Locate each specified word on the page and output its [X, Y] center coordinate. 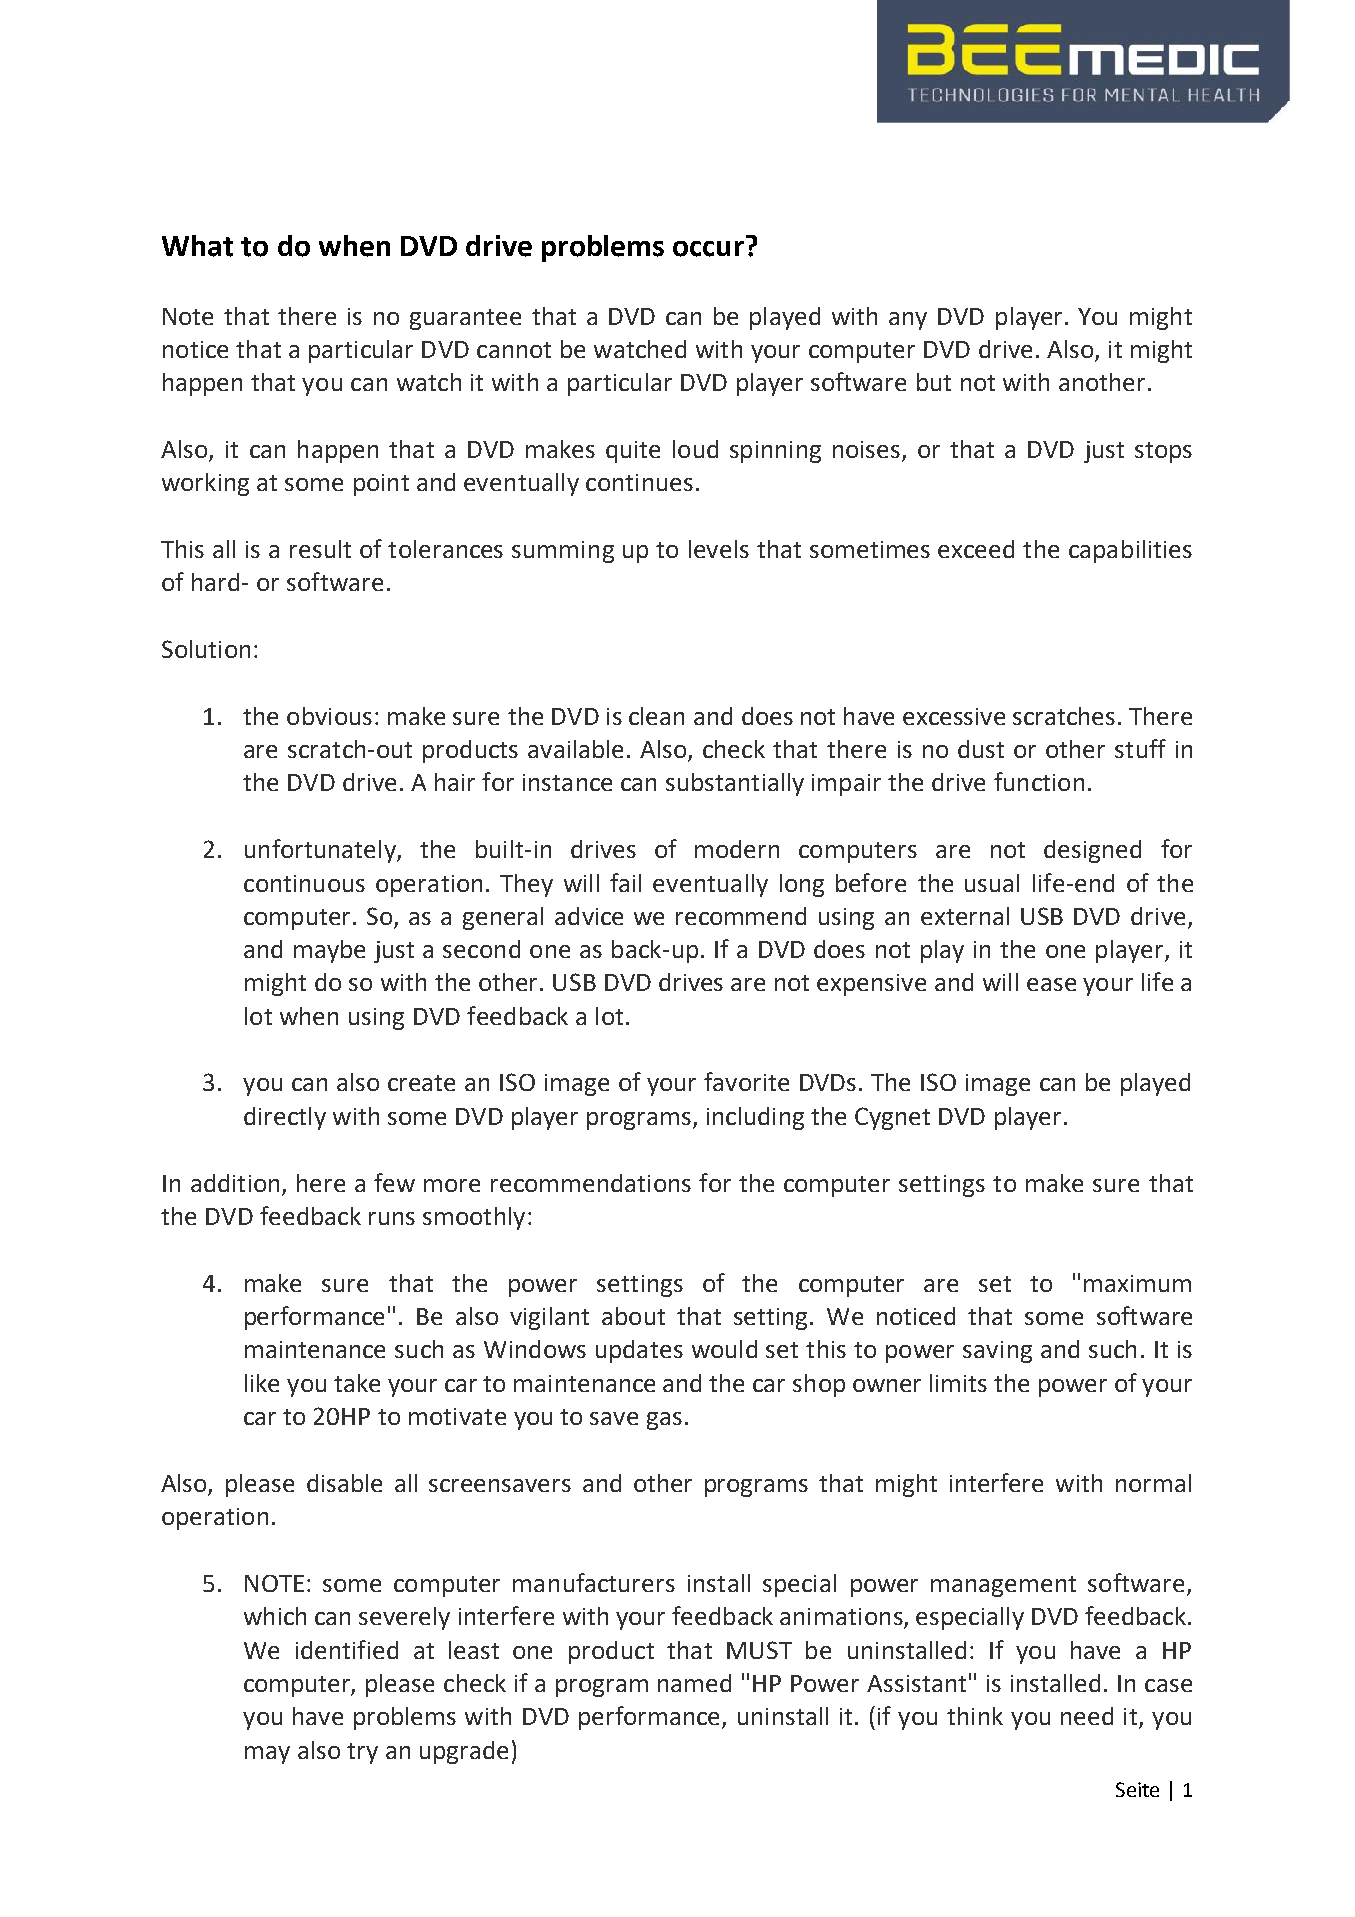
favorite [746, 1081]
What [197, 246]
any [908, 321]
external [965, 916]
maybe [329, 951]
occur [708, 249]
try [362, 1753]
